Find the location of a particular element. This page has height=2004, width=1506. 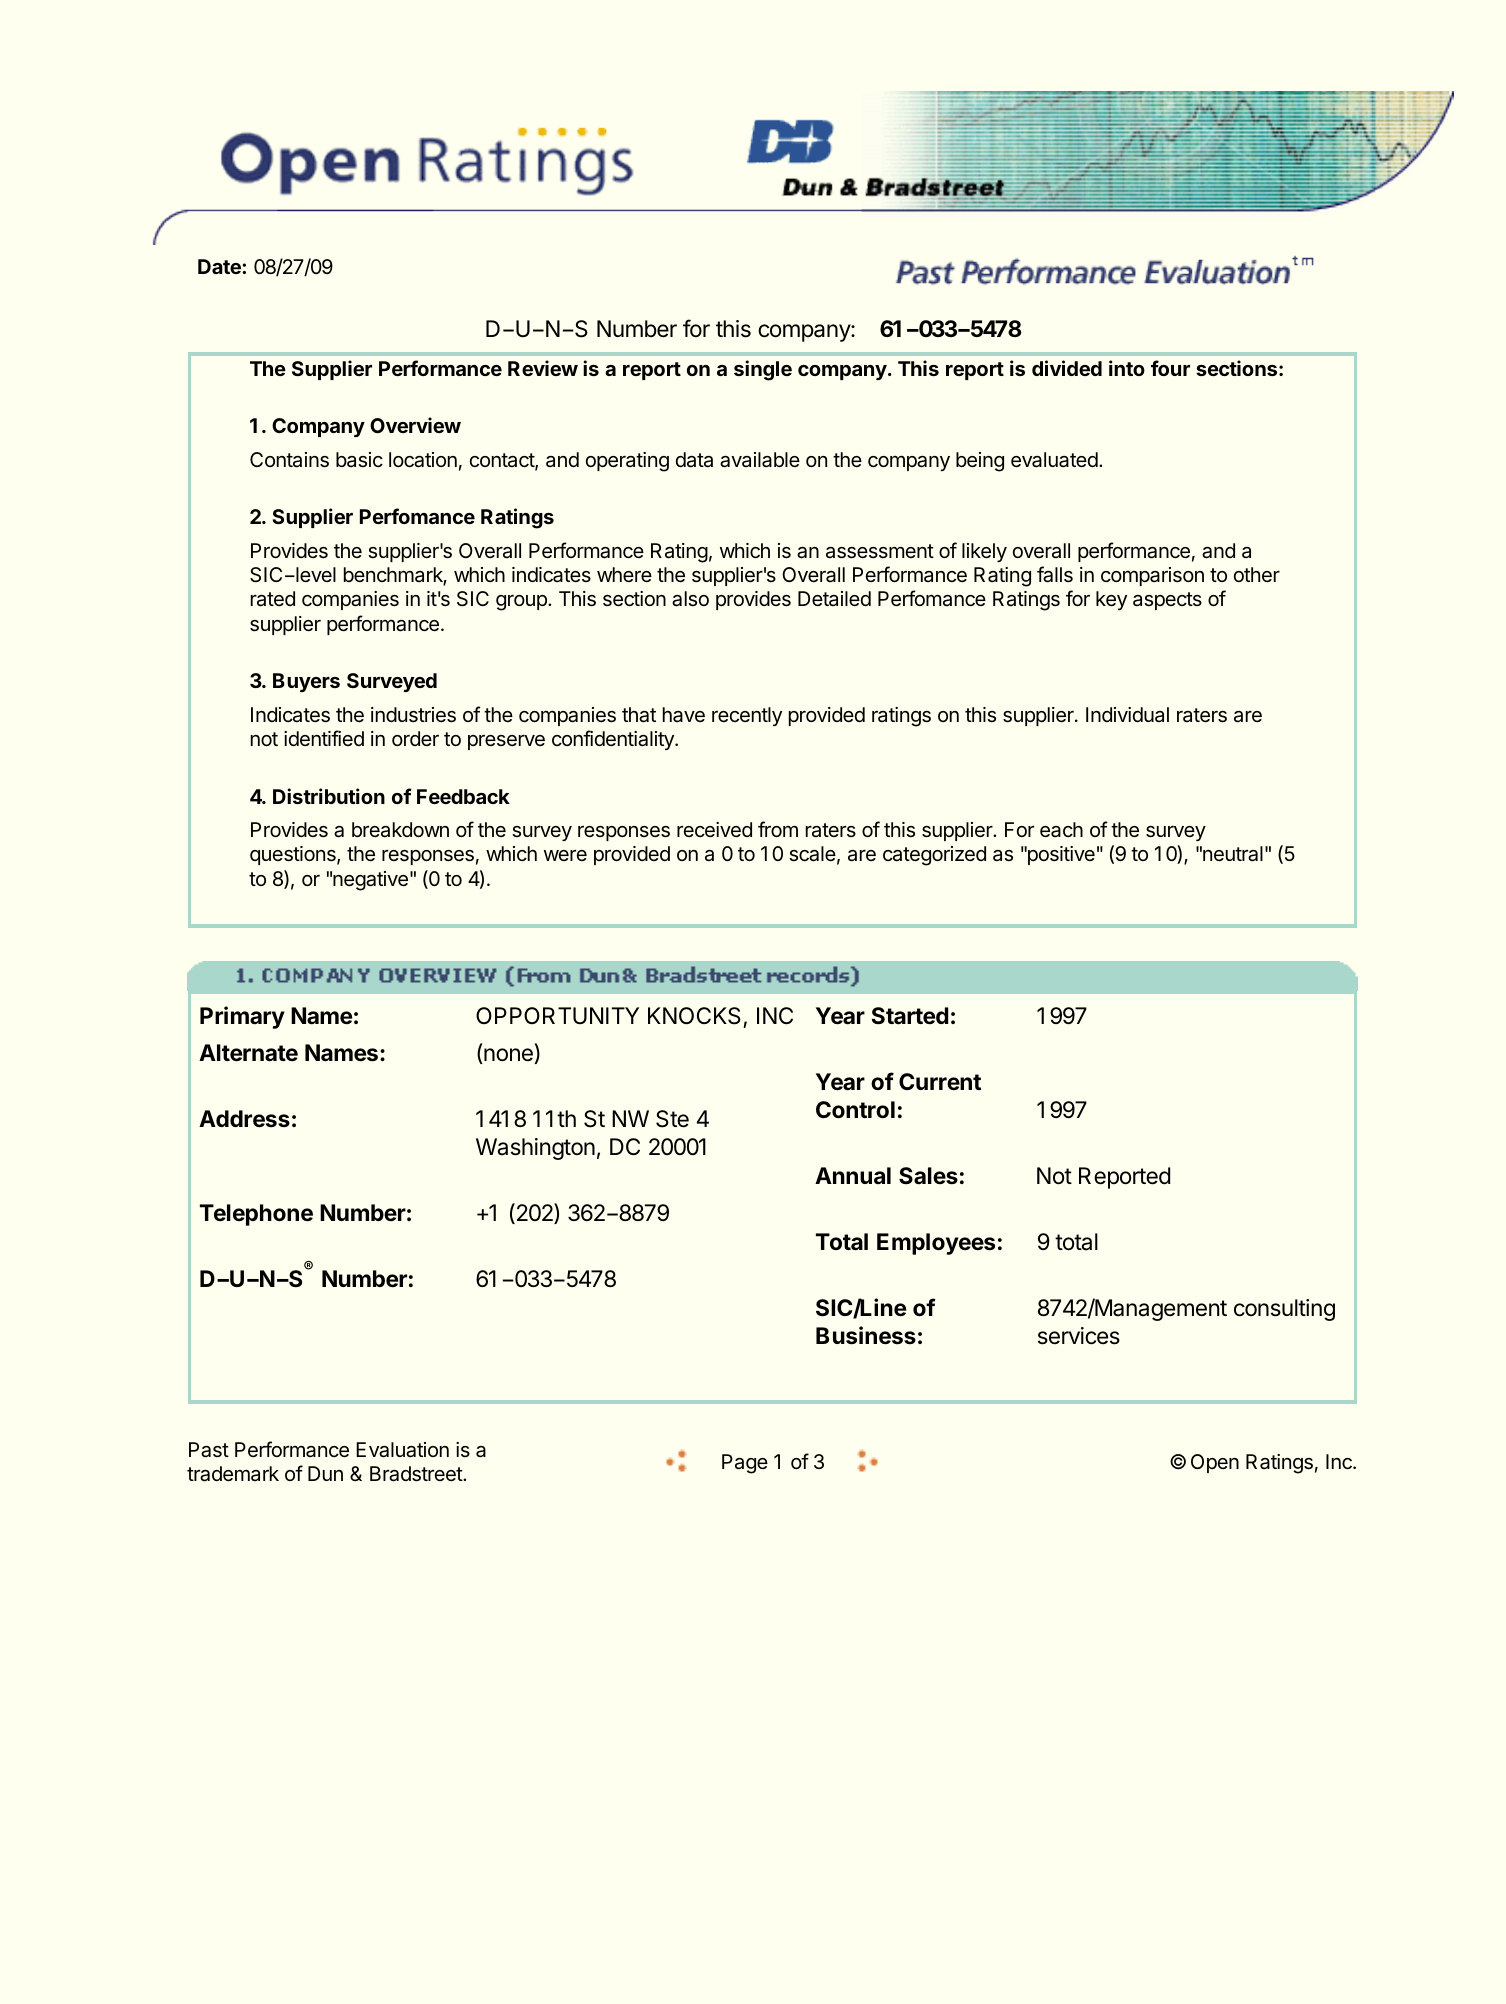

Open is located at coordinates (1215, 1463).
